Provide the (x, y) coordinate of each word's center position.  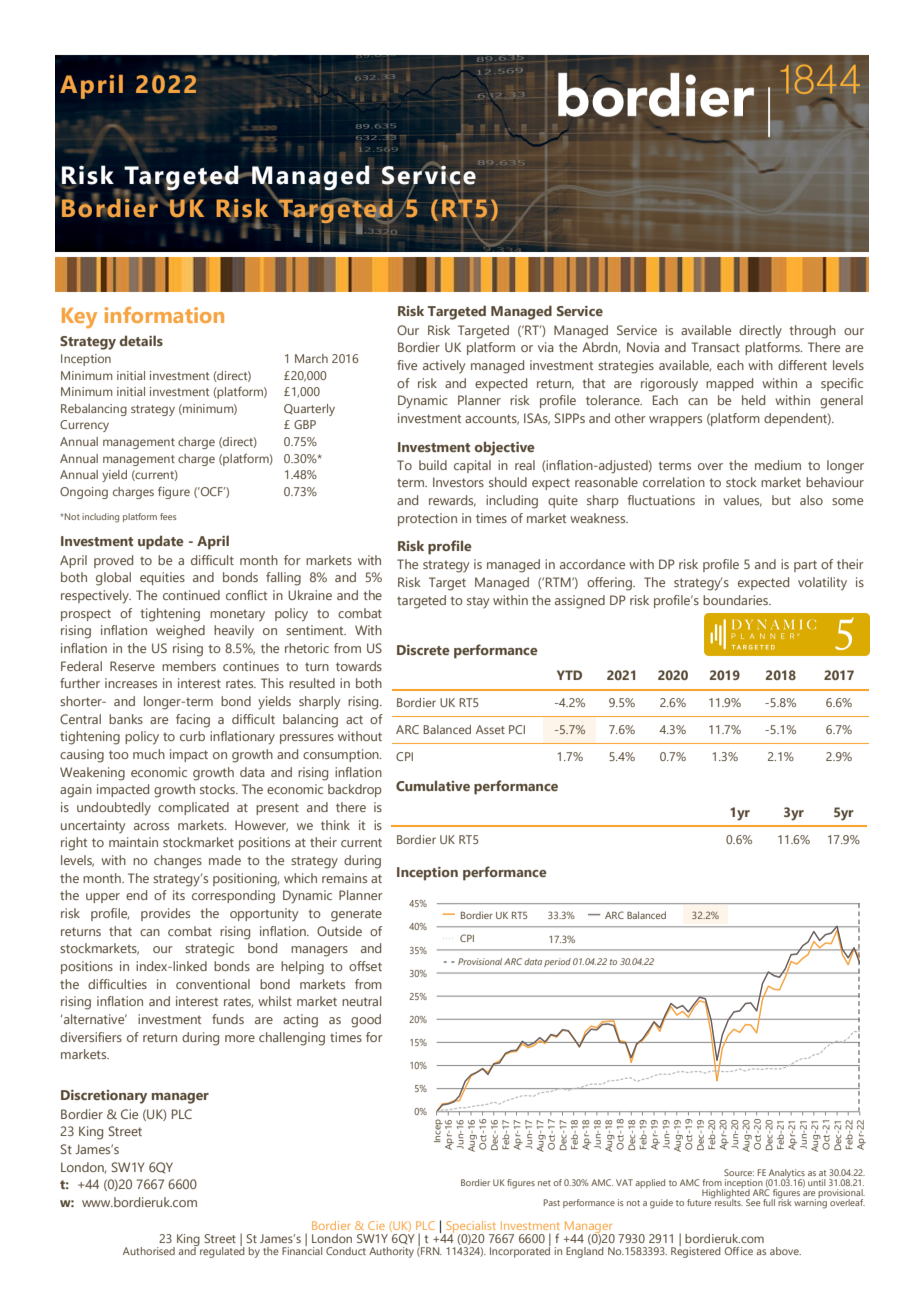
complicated (193, 808)
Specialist (471, 1228)
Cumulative (433, 785)
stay (478, 602)
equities (162, 578)
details (141, 340)
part (805, 566)
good (366, 1021)
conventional (213, 984)
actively (444, 366)
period (557, 962)
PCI (517, 729)
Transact (715, 347)
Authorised (149, 1251)
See (753, 1202)
